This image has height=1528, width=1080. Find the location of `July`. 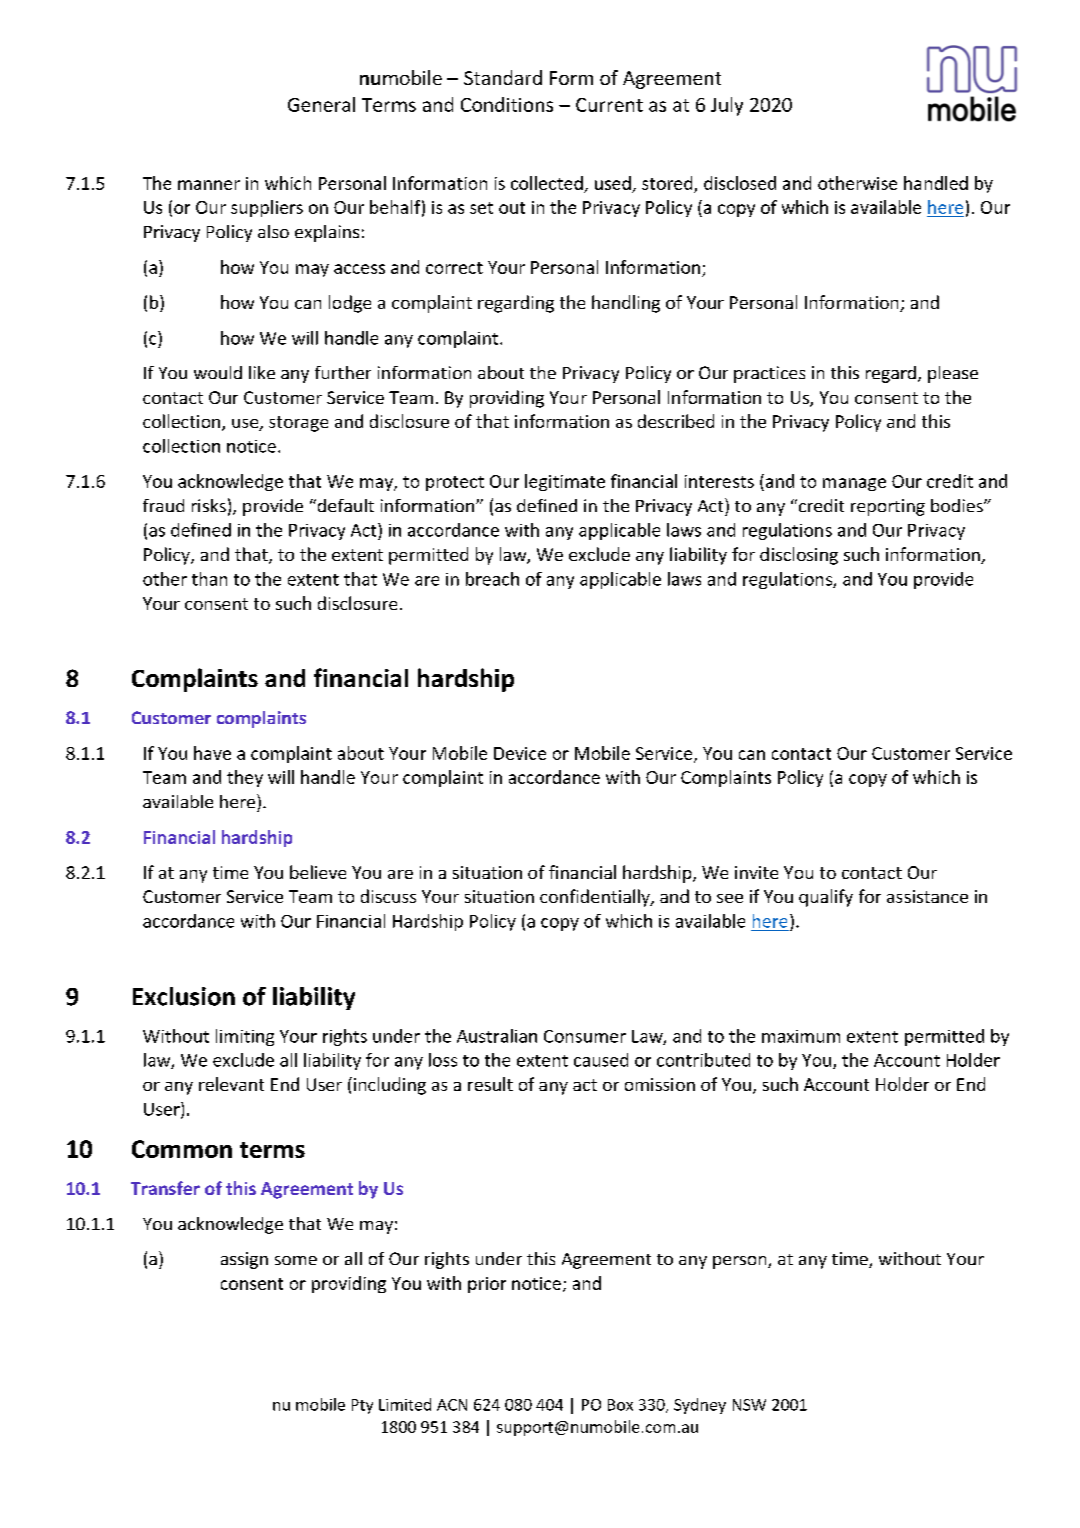

July is located at coordinates (727, 106).
